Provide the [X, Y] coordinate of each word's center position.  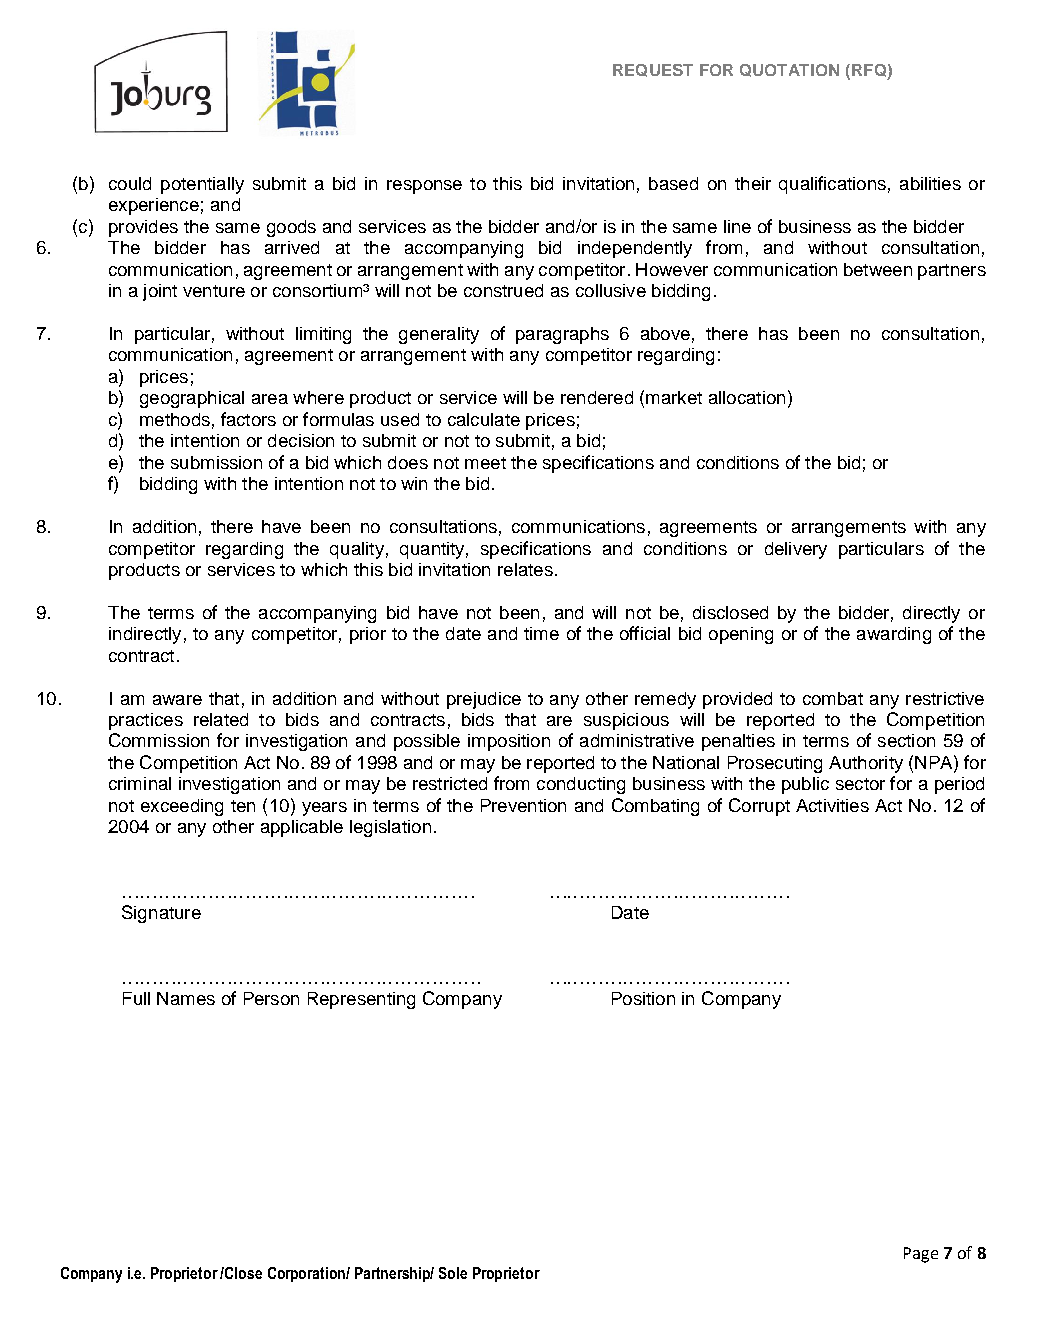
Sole [453, 1273]
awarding [894, 635]
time [541, 633]
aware [177, 700]
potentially [202, 185]
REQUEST [653, 70]
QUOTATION [789, 70]
